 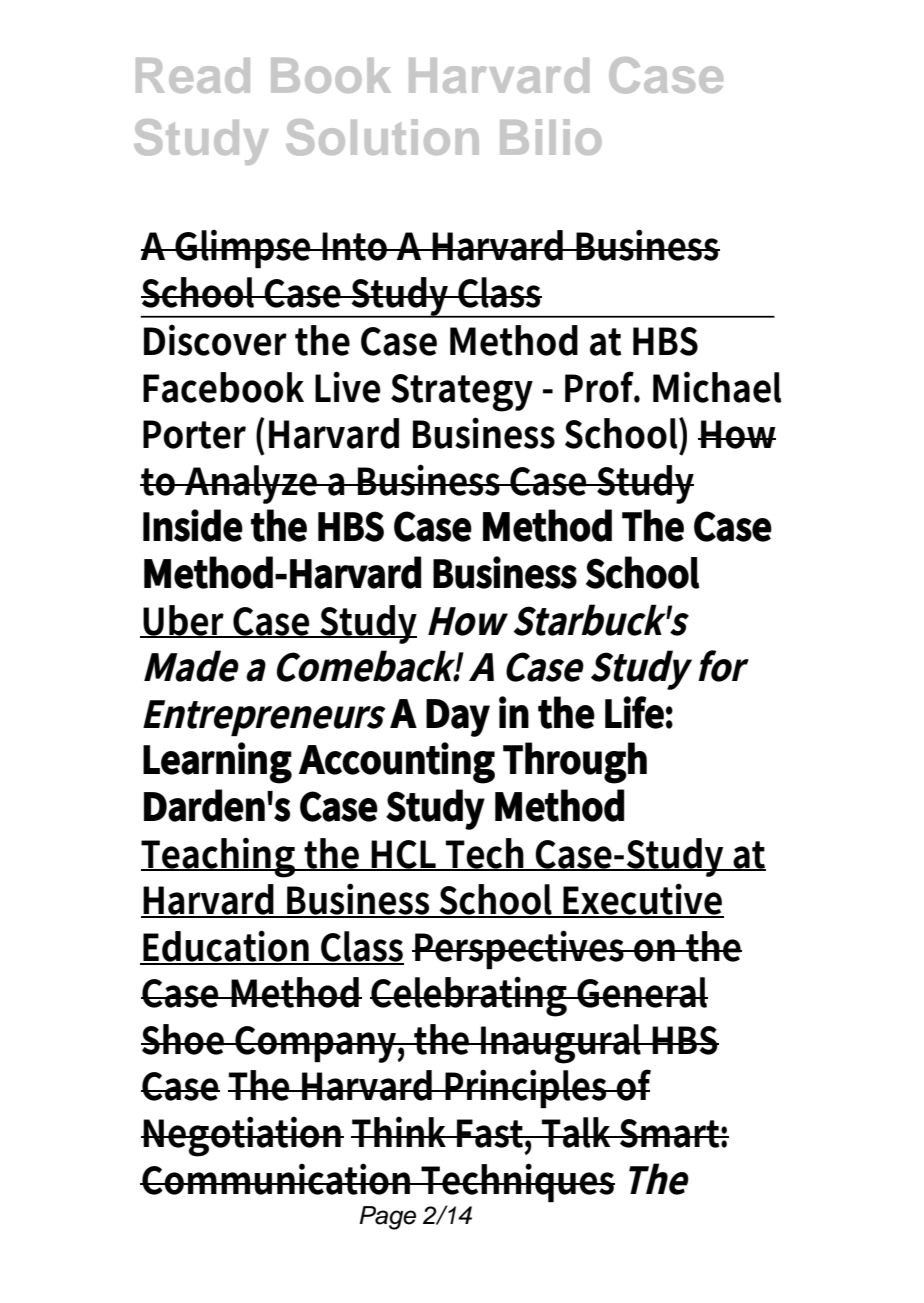 I want to click on Think, so click(x=401, y=1131).
